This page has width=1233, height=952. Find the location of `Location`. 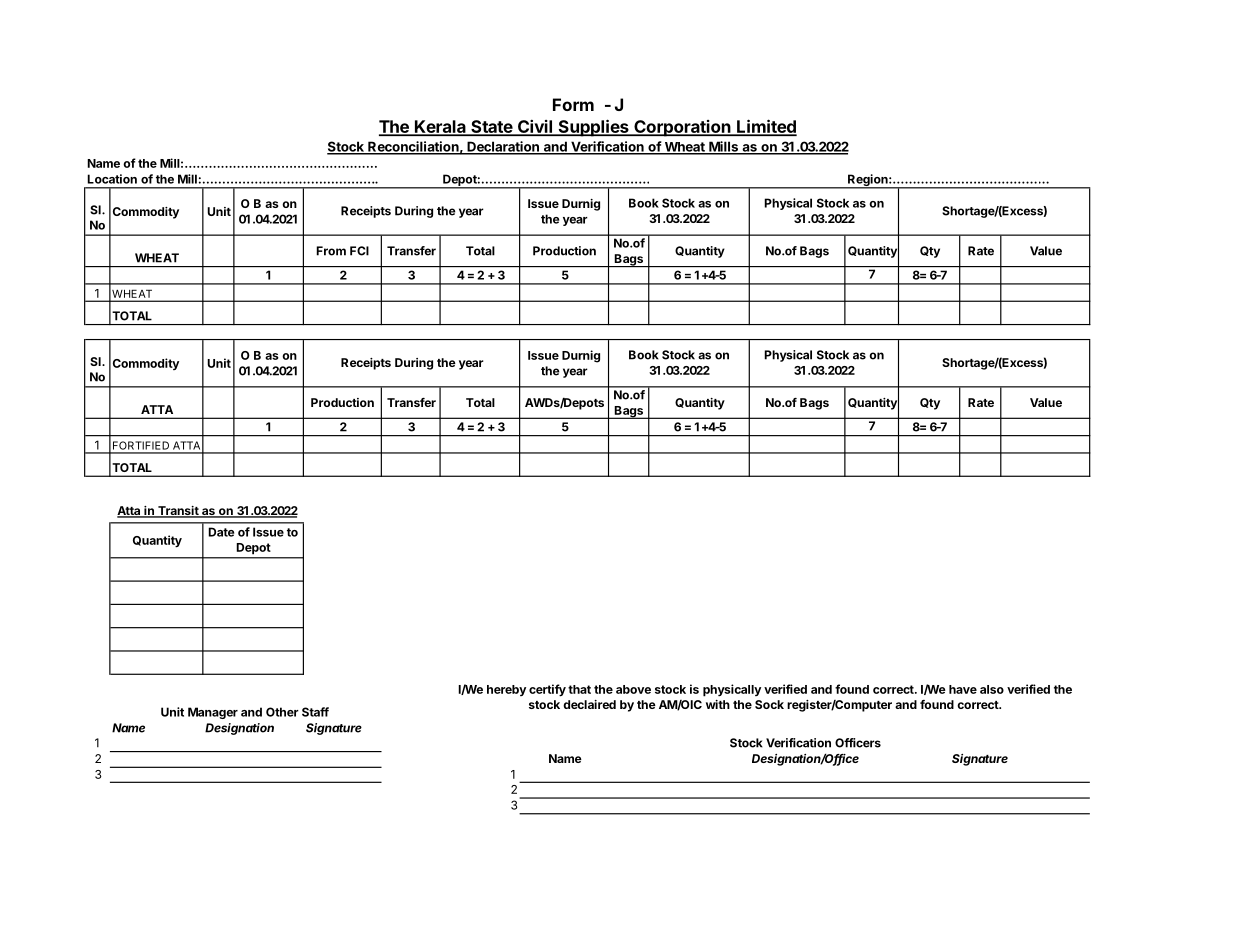

Location is located at coordinates (112, 179).
